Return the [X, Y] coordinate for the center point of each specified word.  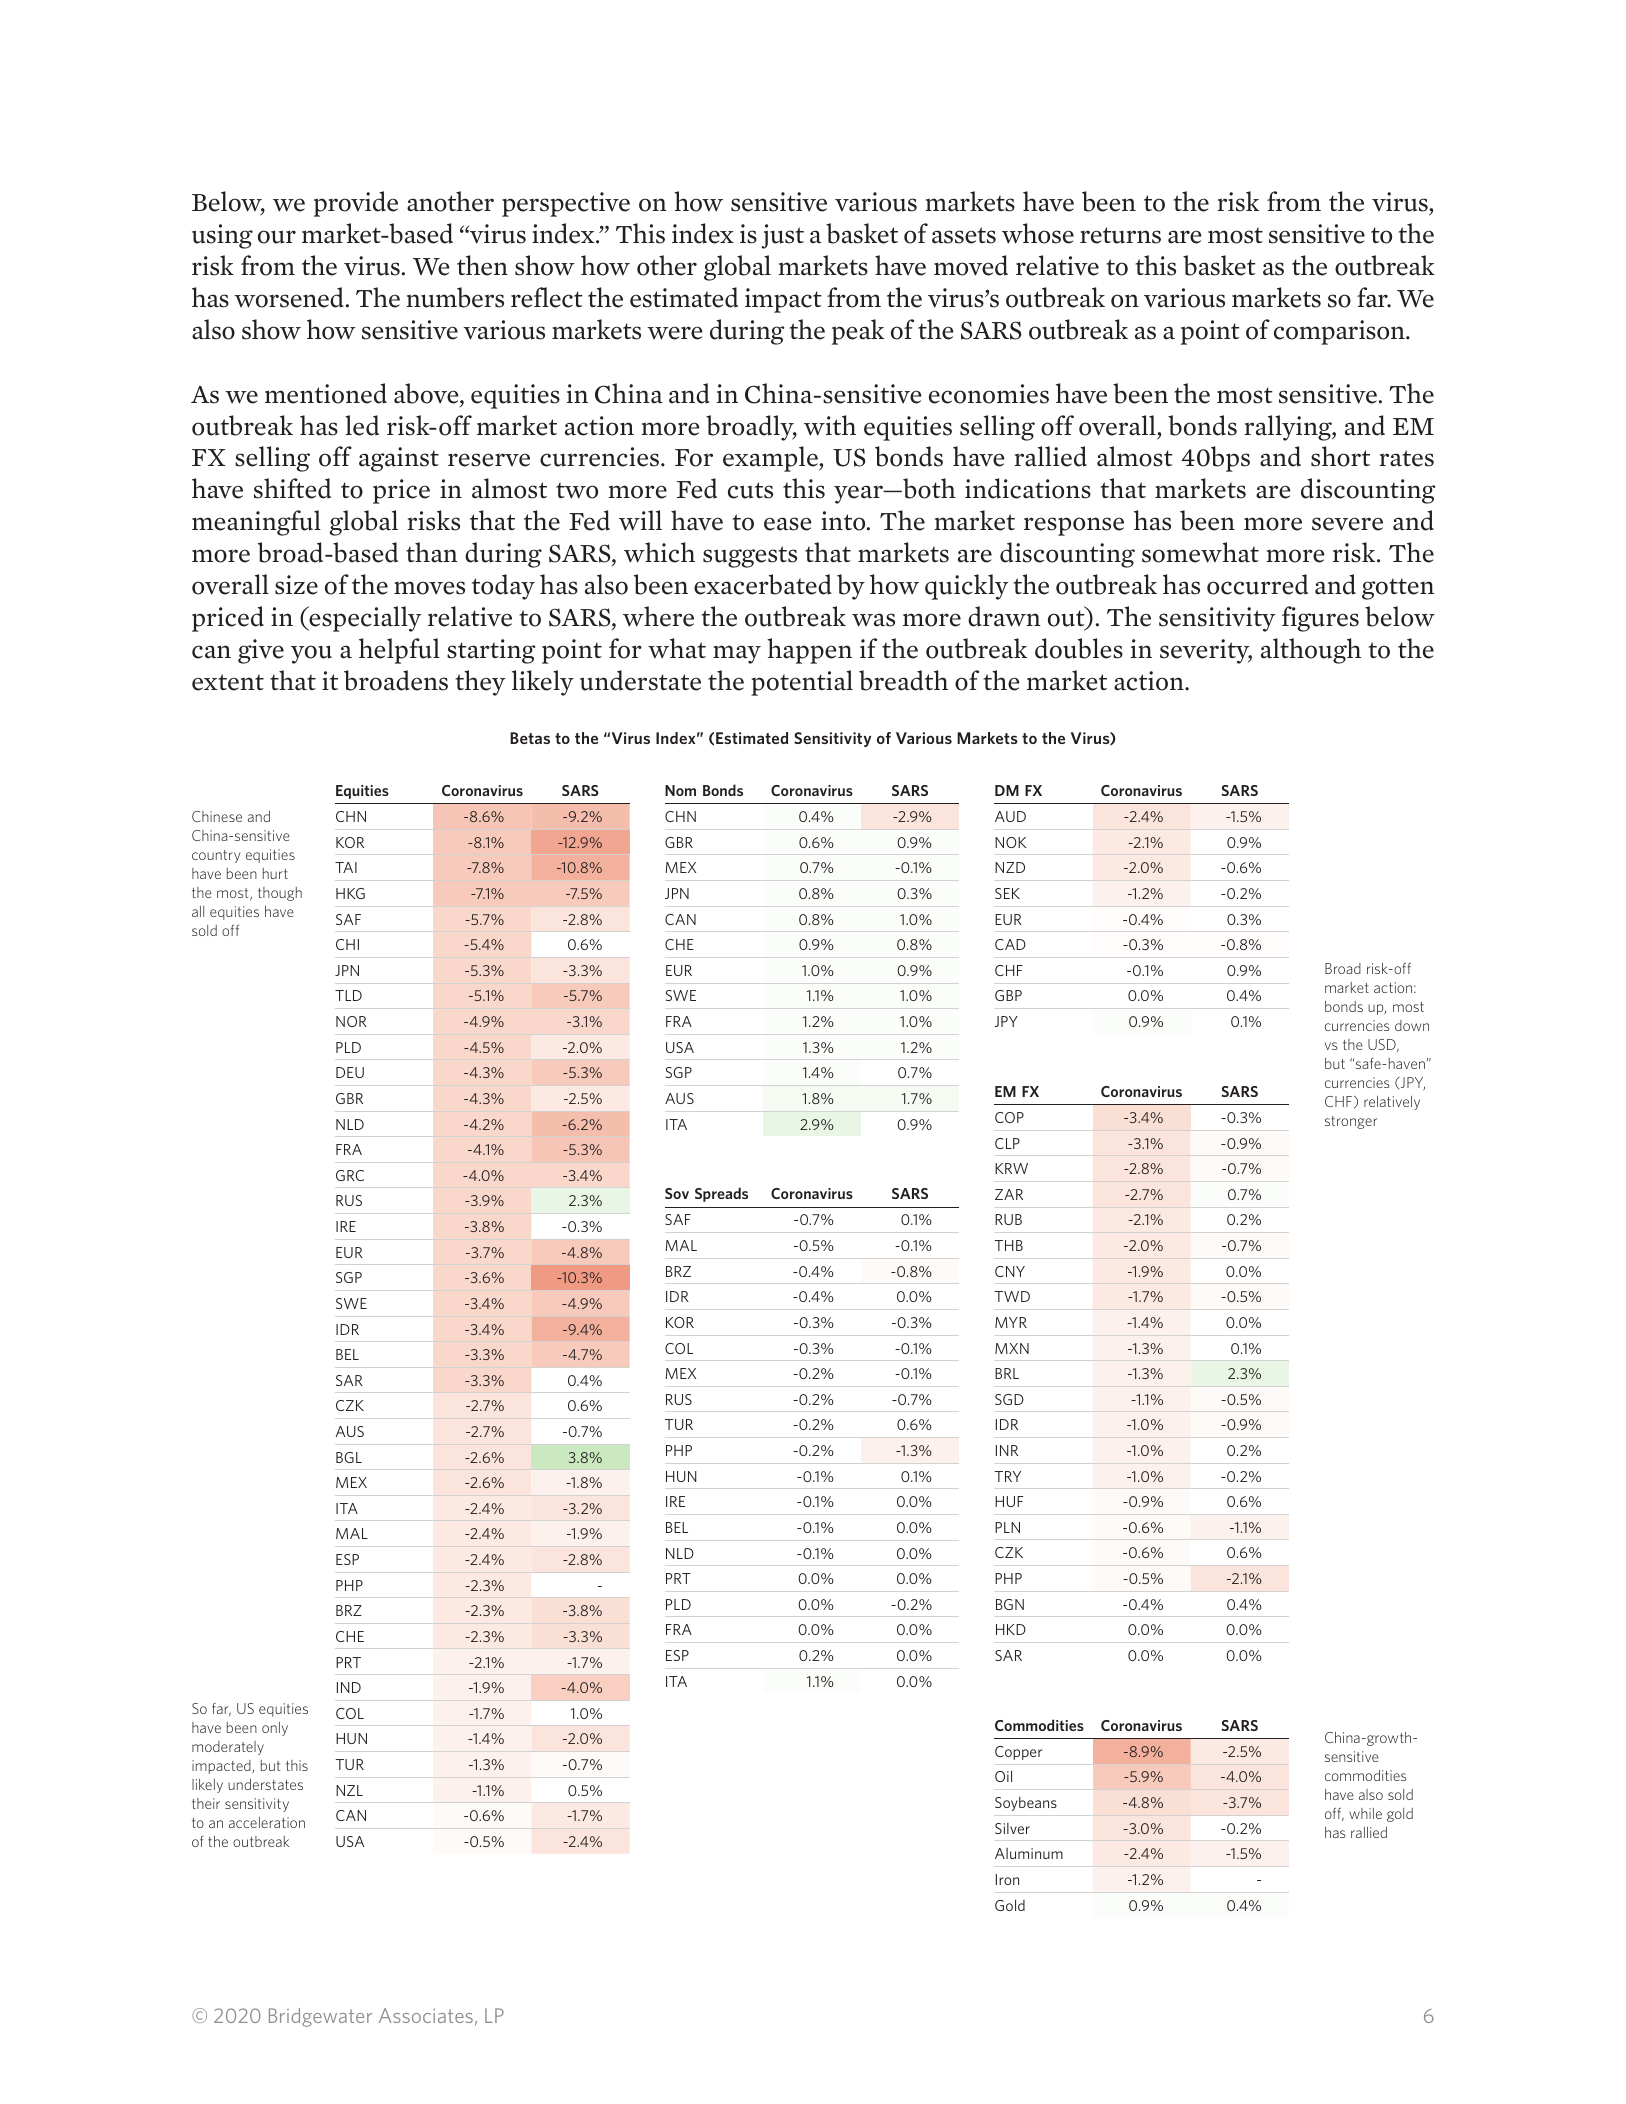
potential [802, 683]
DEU [350, 1072]
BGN [1010, 1604]
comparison [1340, 332]
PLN [1007, 1527]
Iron [1007, 1879]
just [782, 236]
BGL [349, 1457]
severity [1206, 651]
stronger [1351, 1122]
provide [356, 204]
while [1365, 1813]
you [311, 654]
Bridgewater [320, 2017]
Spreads [721, 1194]
